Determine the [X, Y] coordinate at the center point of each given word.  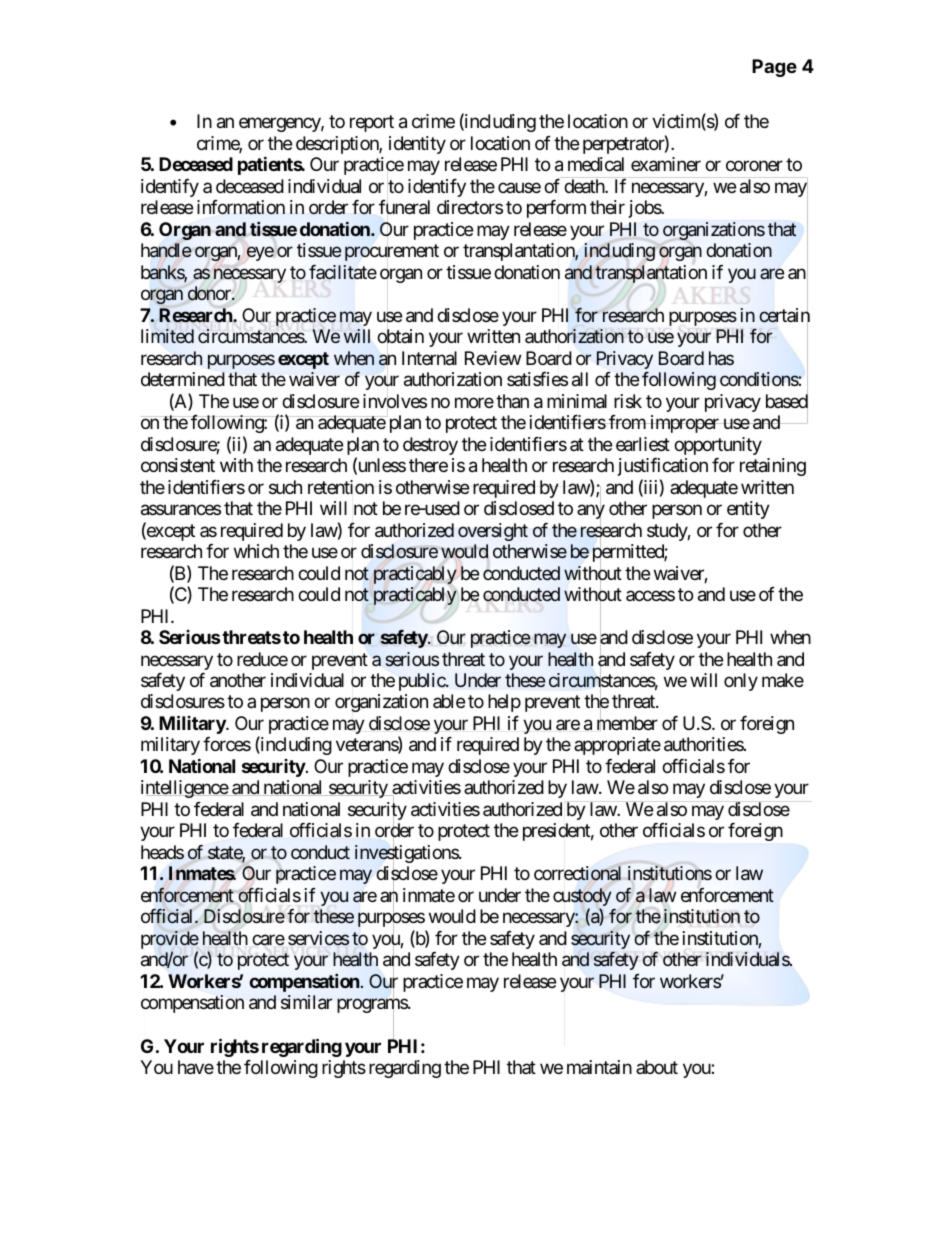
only [741, 682]
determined [183, 379]
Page [774, 68]
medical [596, 164]
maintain [599, 1067]
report [372, 124]
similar [306, 1002]
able [449, 701]
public [423, 682]
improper [684, 424]
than [512, 401]
